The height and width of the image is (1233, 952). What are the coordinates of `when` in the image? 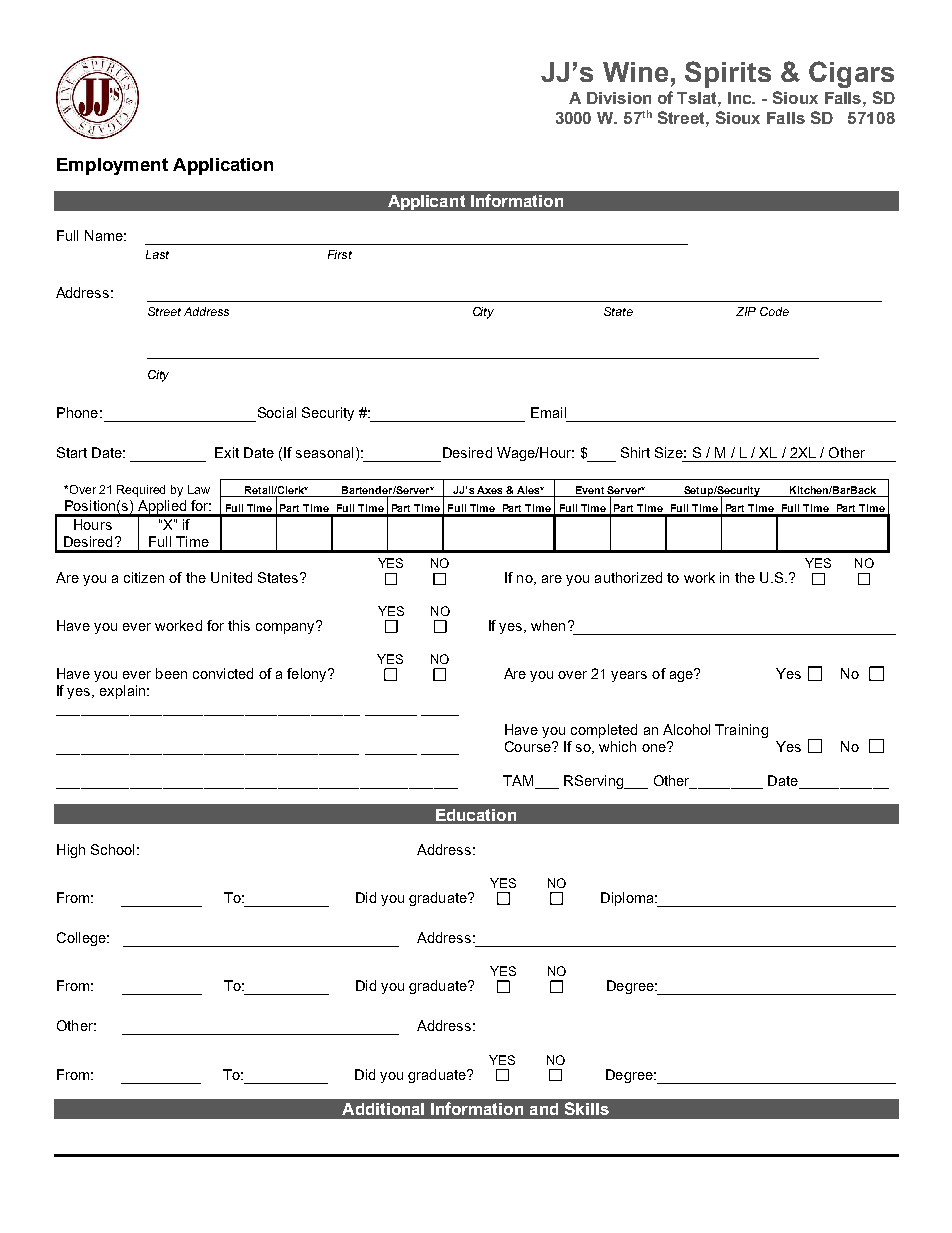 It's located at (548, 625).
